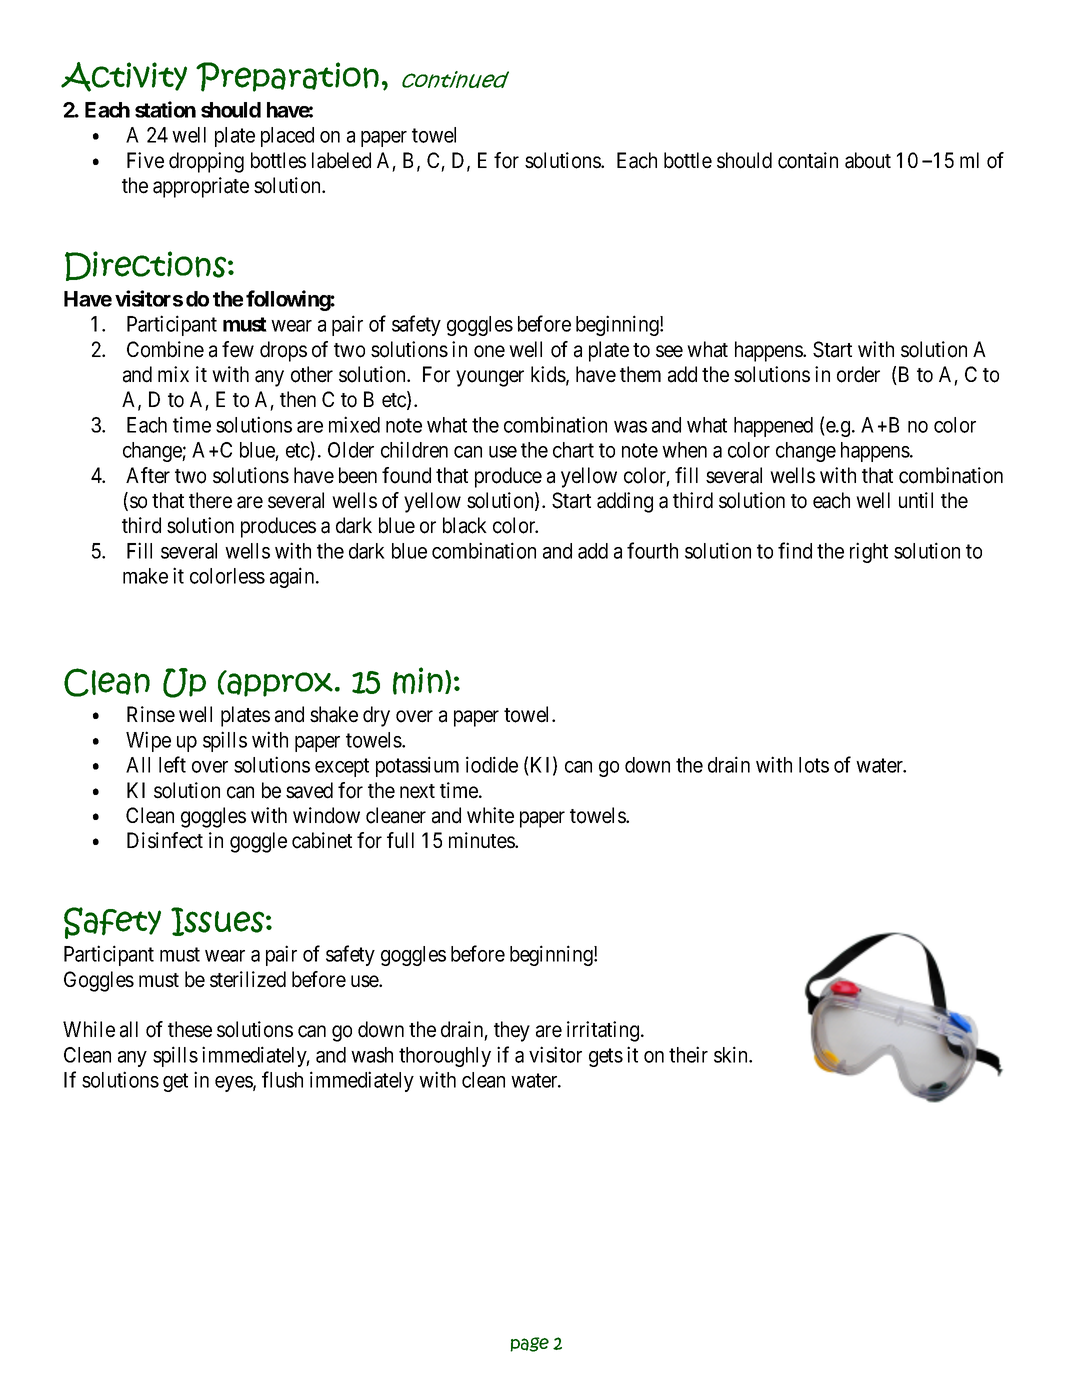 The image size is (1071, 1386). What do you see at coordinates (808, 160) in the screenshot?
I see `contain` at bounding box center [808, 160].
